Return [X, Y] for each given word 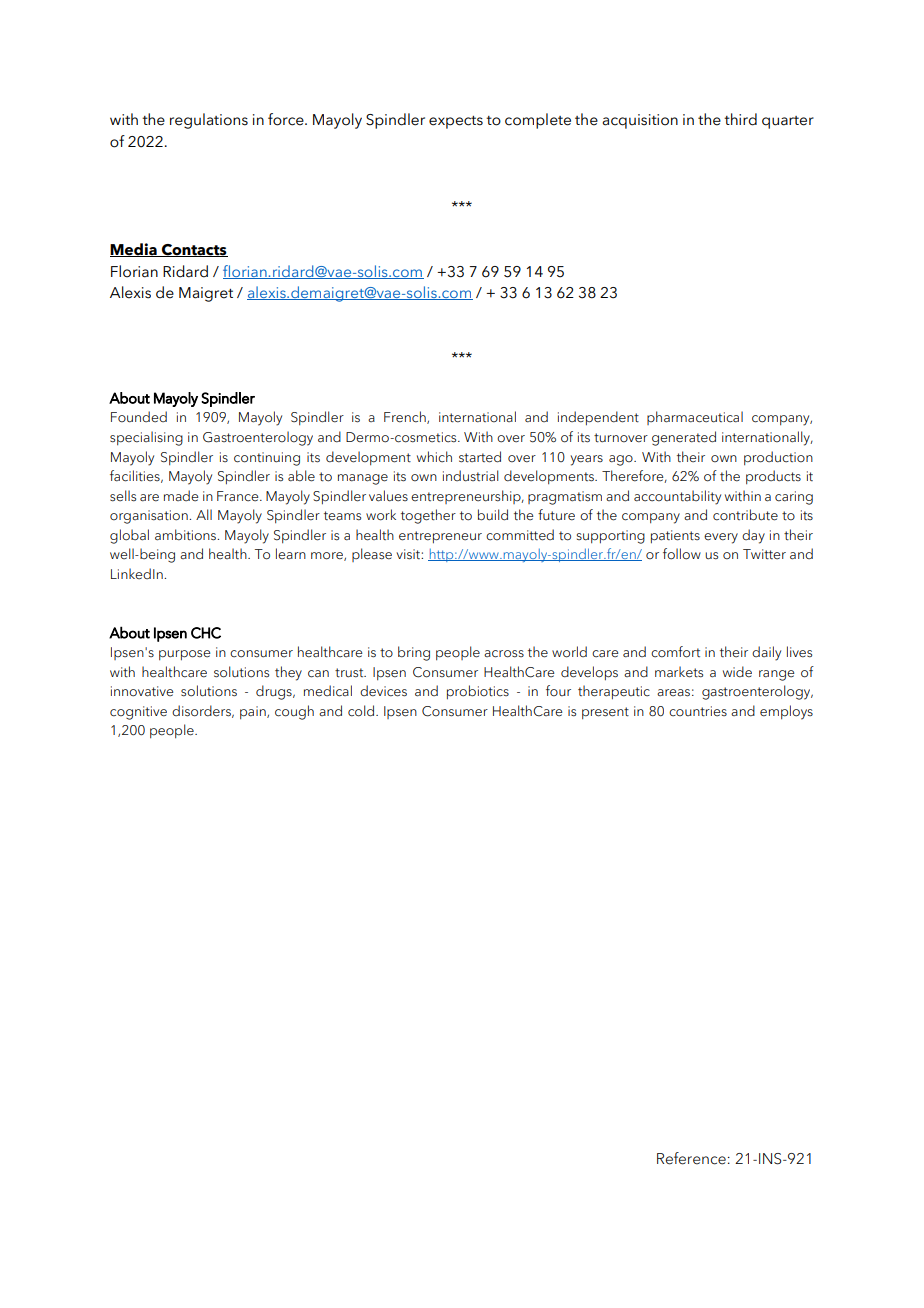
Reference [691, 1158]
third [740, 119]
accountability [677, 497]
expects [456, 122]
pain [254, 712]
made [181, 496]
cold [362, 711]
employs [786, 712]
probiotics [478, 692]
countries [698, 711]
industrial [471, 476]
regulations [209, 121]
